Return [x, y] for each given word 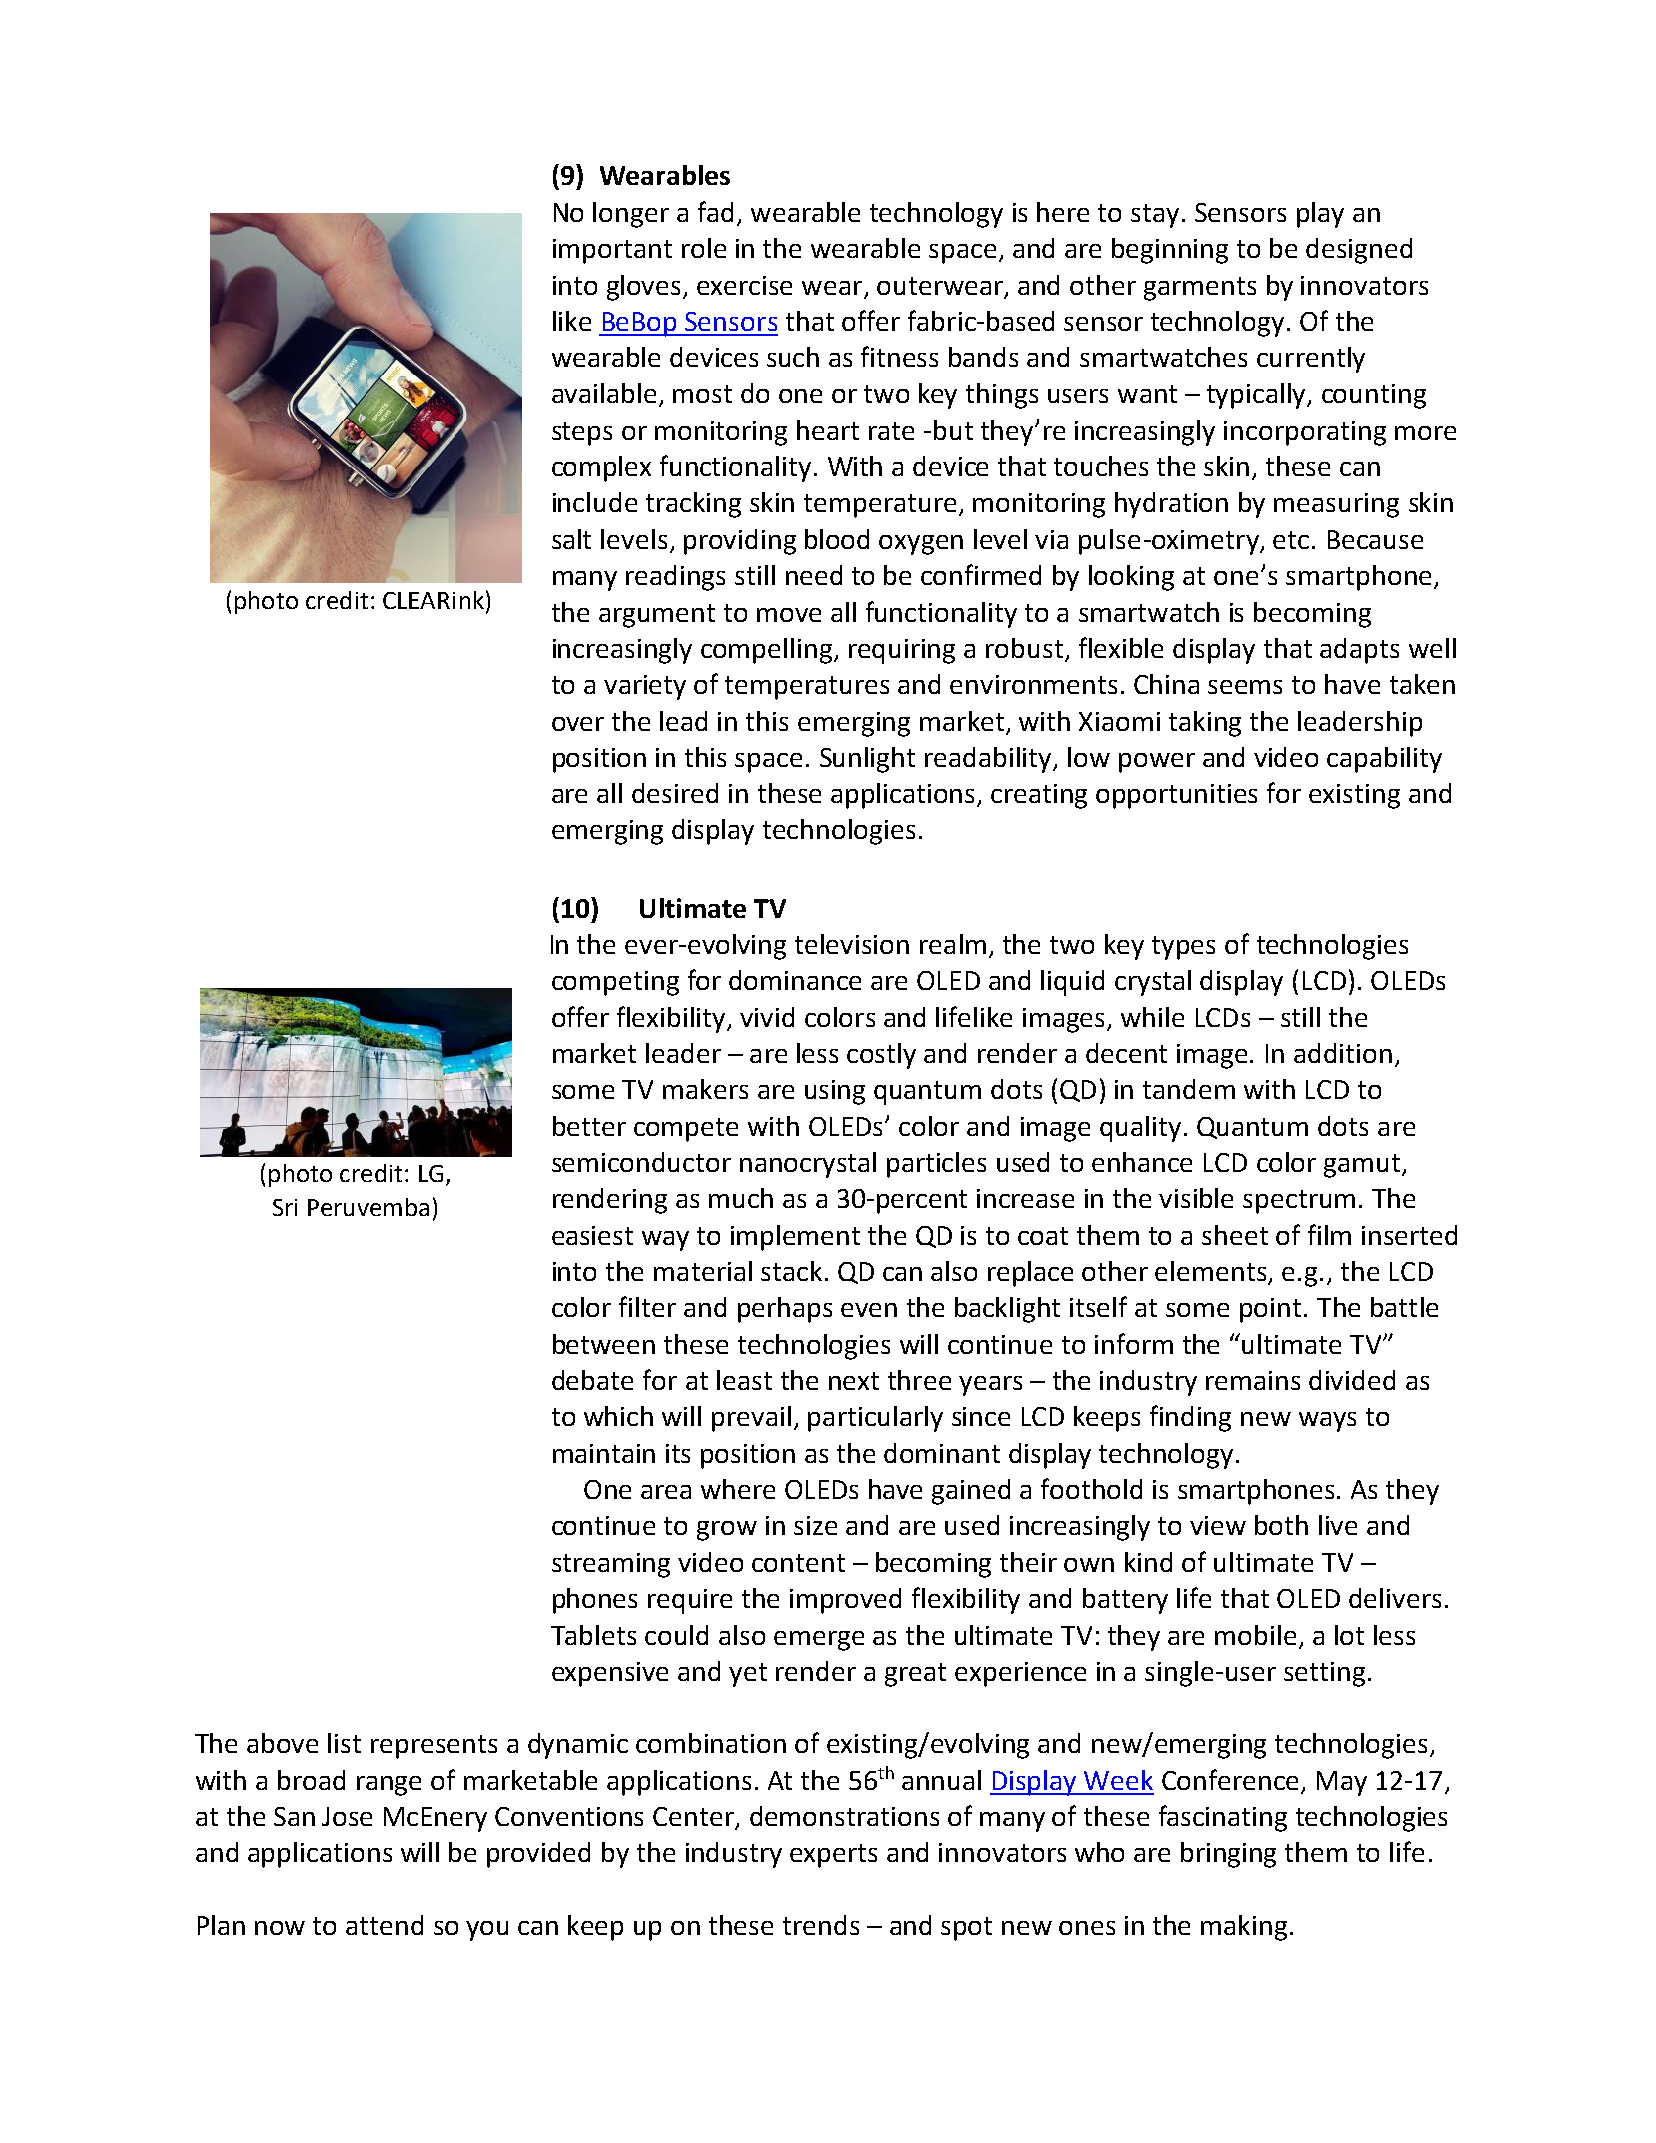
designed [1359, 251]
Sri [285, 1207]
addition [1343, 1053]
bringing [1228, 1855]
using [835, 1092]
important [612, 251]
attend [384, 1925]
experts [833, 1856]
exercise [744, 285]
